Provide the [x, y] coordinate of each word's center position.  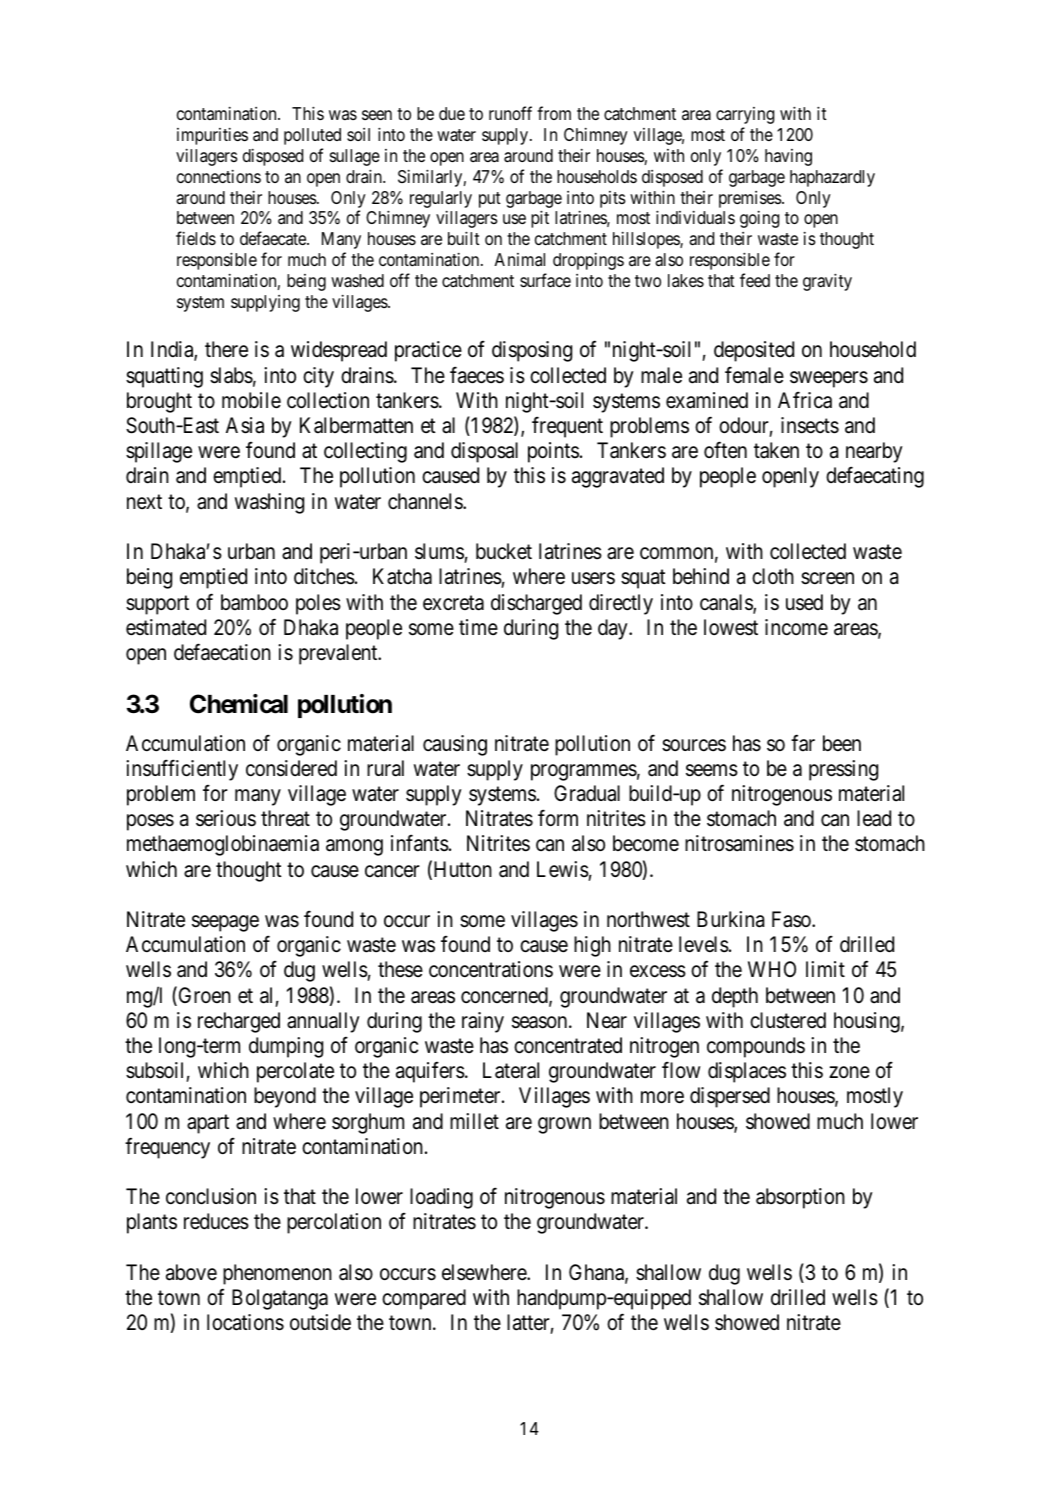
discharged [536, 604]
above [191, 1272]
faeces [477, 375]
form [558, 818]
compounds [756, 1047]
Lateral [511, 1070]
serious [226, 818]
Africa [805, 400]
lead [874, 818]
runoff [510, 113]
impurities [212, 136]
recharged [239, 1022]
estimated [166, 627]
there [226, 349]
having [788, 157]
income [796, 627]
